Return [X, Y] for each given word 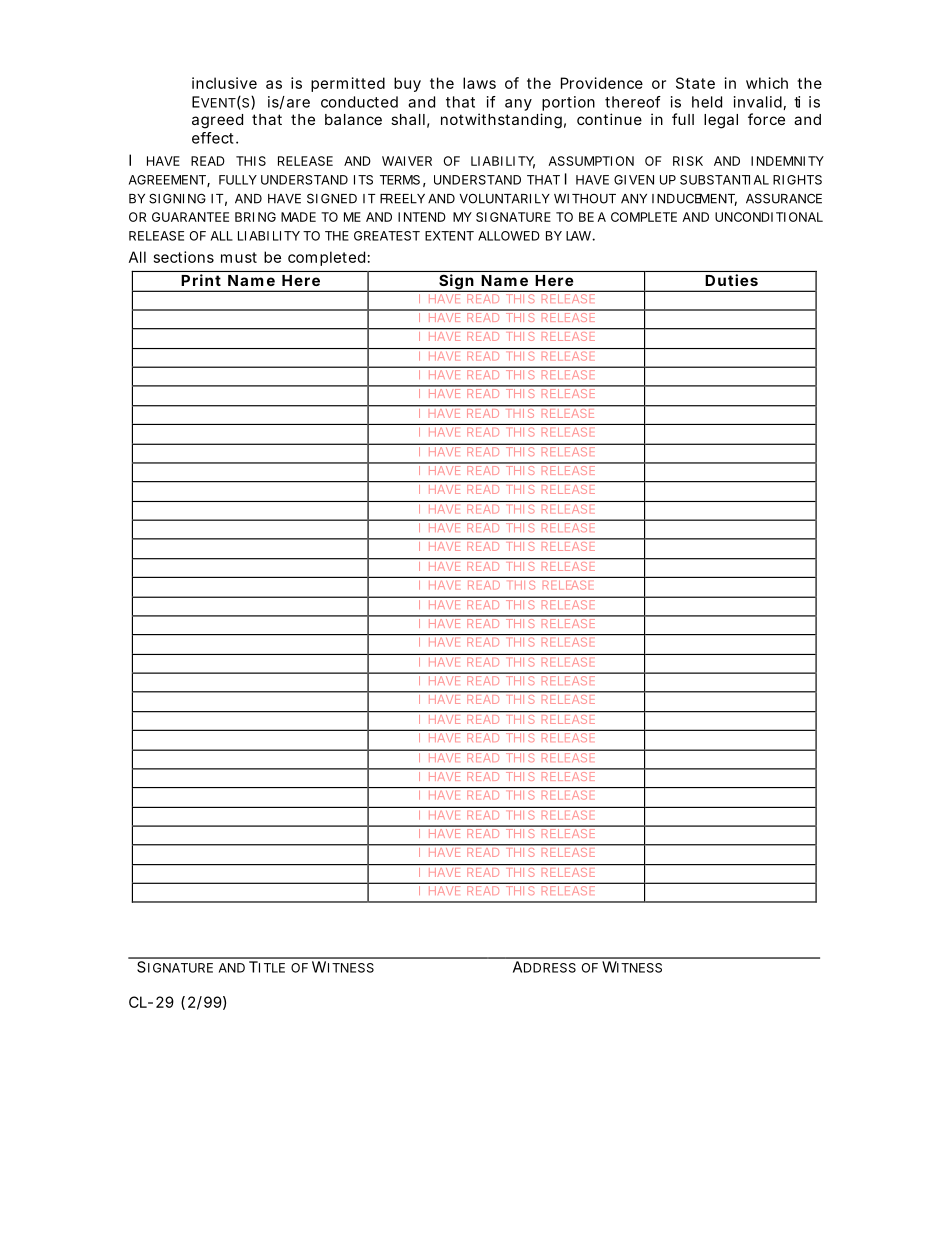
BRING [255, 217]
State [695, 83]
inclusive [224, 83]
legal [721, 121]
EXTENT [449, 236]
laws [479, 83]
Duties [732, 280]
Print [201, 280]
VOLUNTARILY [505, 199]
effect [214, 138]
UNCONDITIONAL [769, 217]
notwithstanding [501, 121]
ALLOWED [509, 236]
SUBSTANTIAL [724, 180]
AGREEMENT [167, 180]
